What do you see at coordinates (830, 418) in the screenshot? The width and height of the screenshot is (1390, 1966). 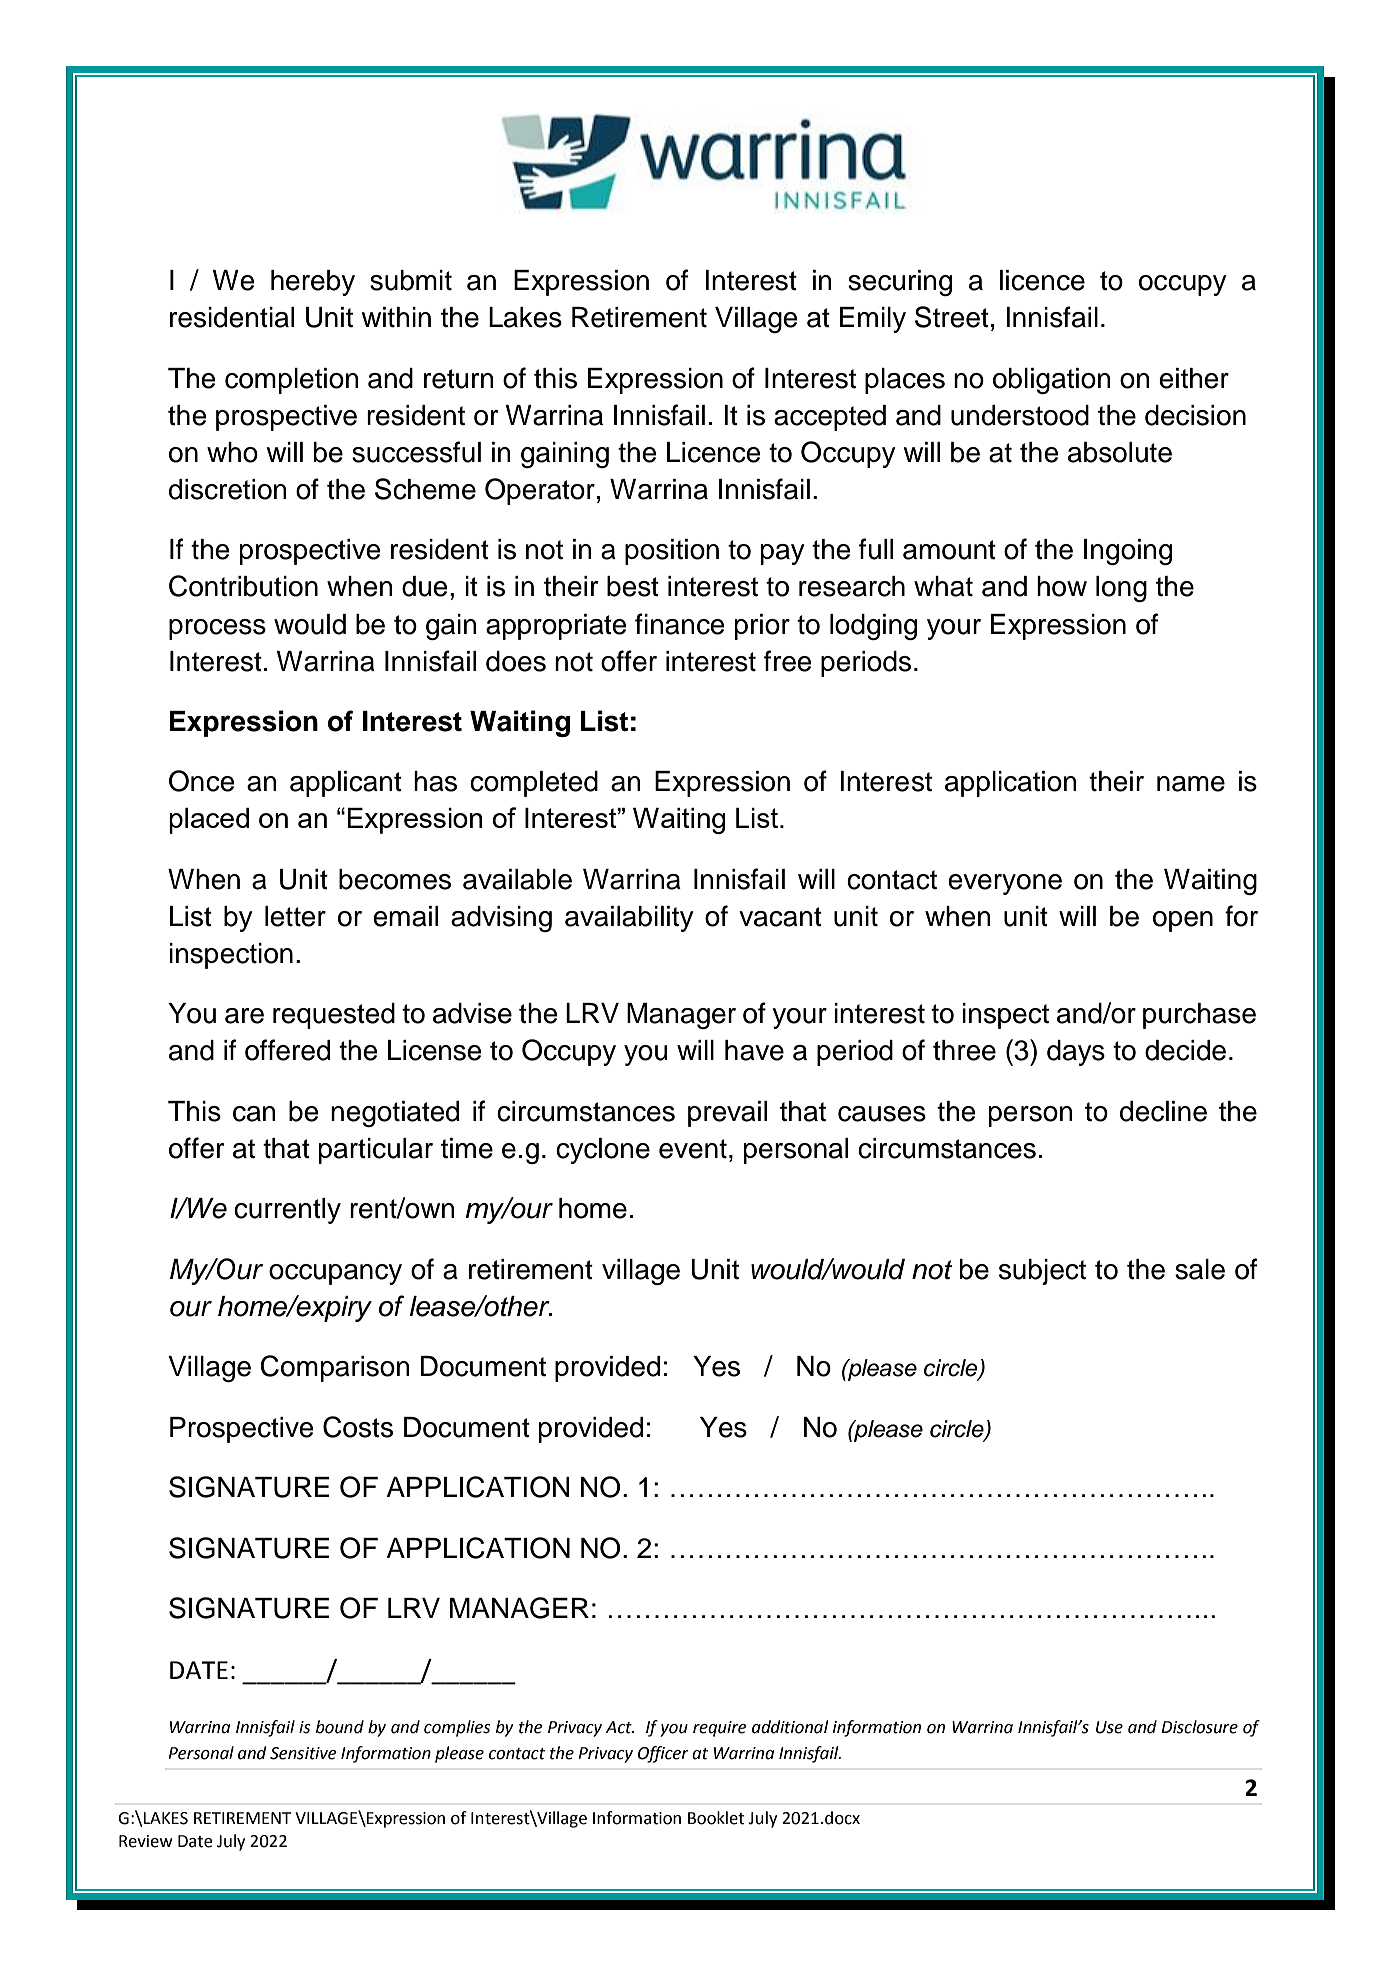 I see `accepted` at bounding box center [830, 418].
